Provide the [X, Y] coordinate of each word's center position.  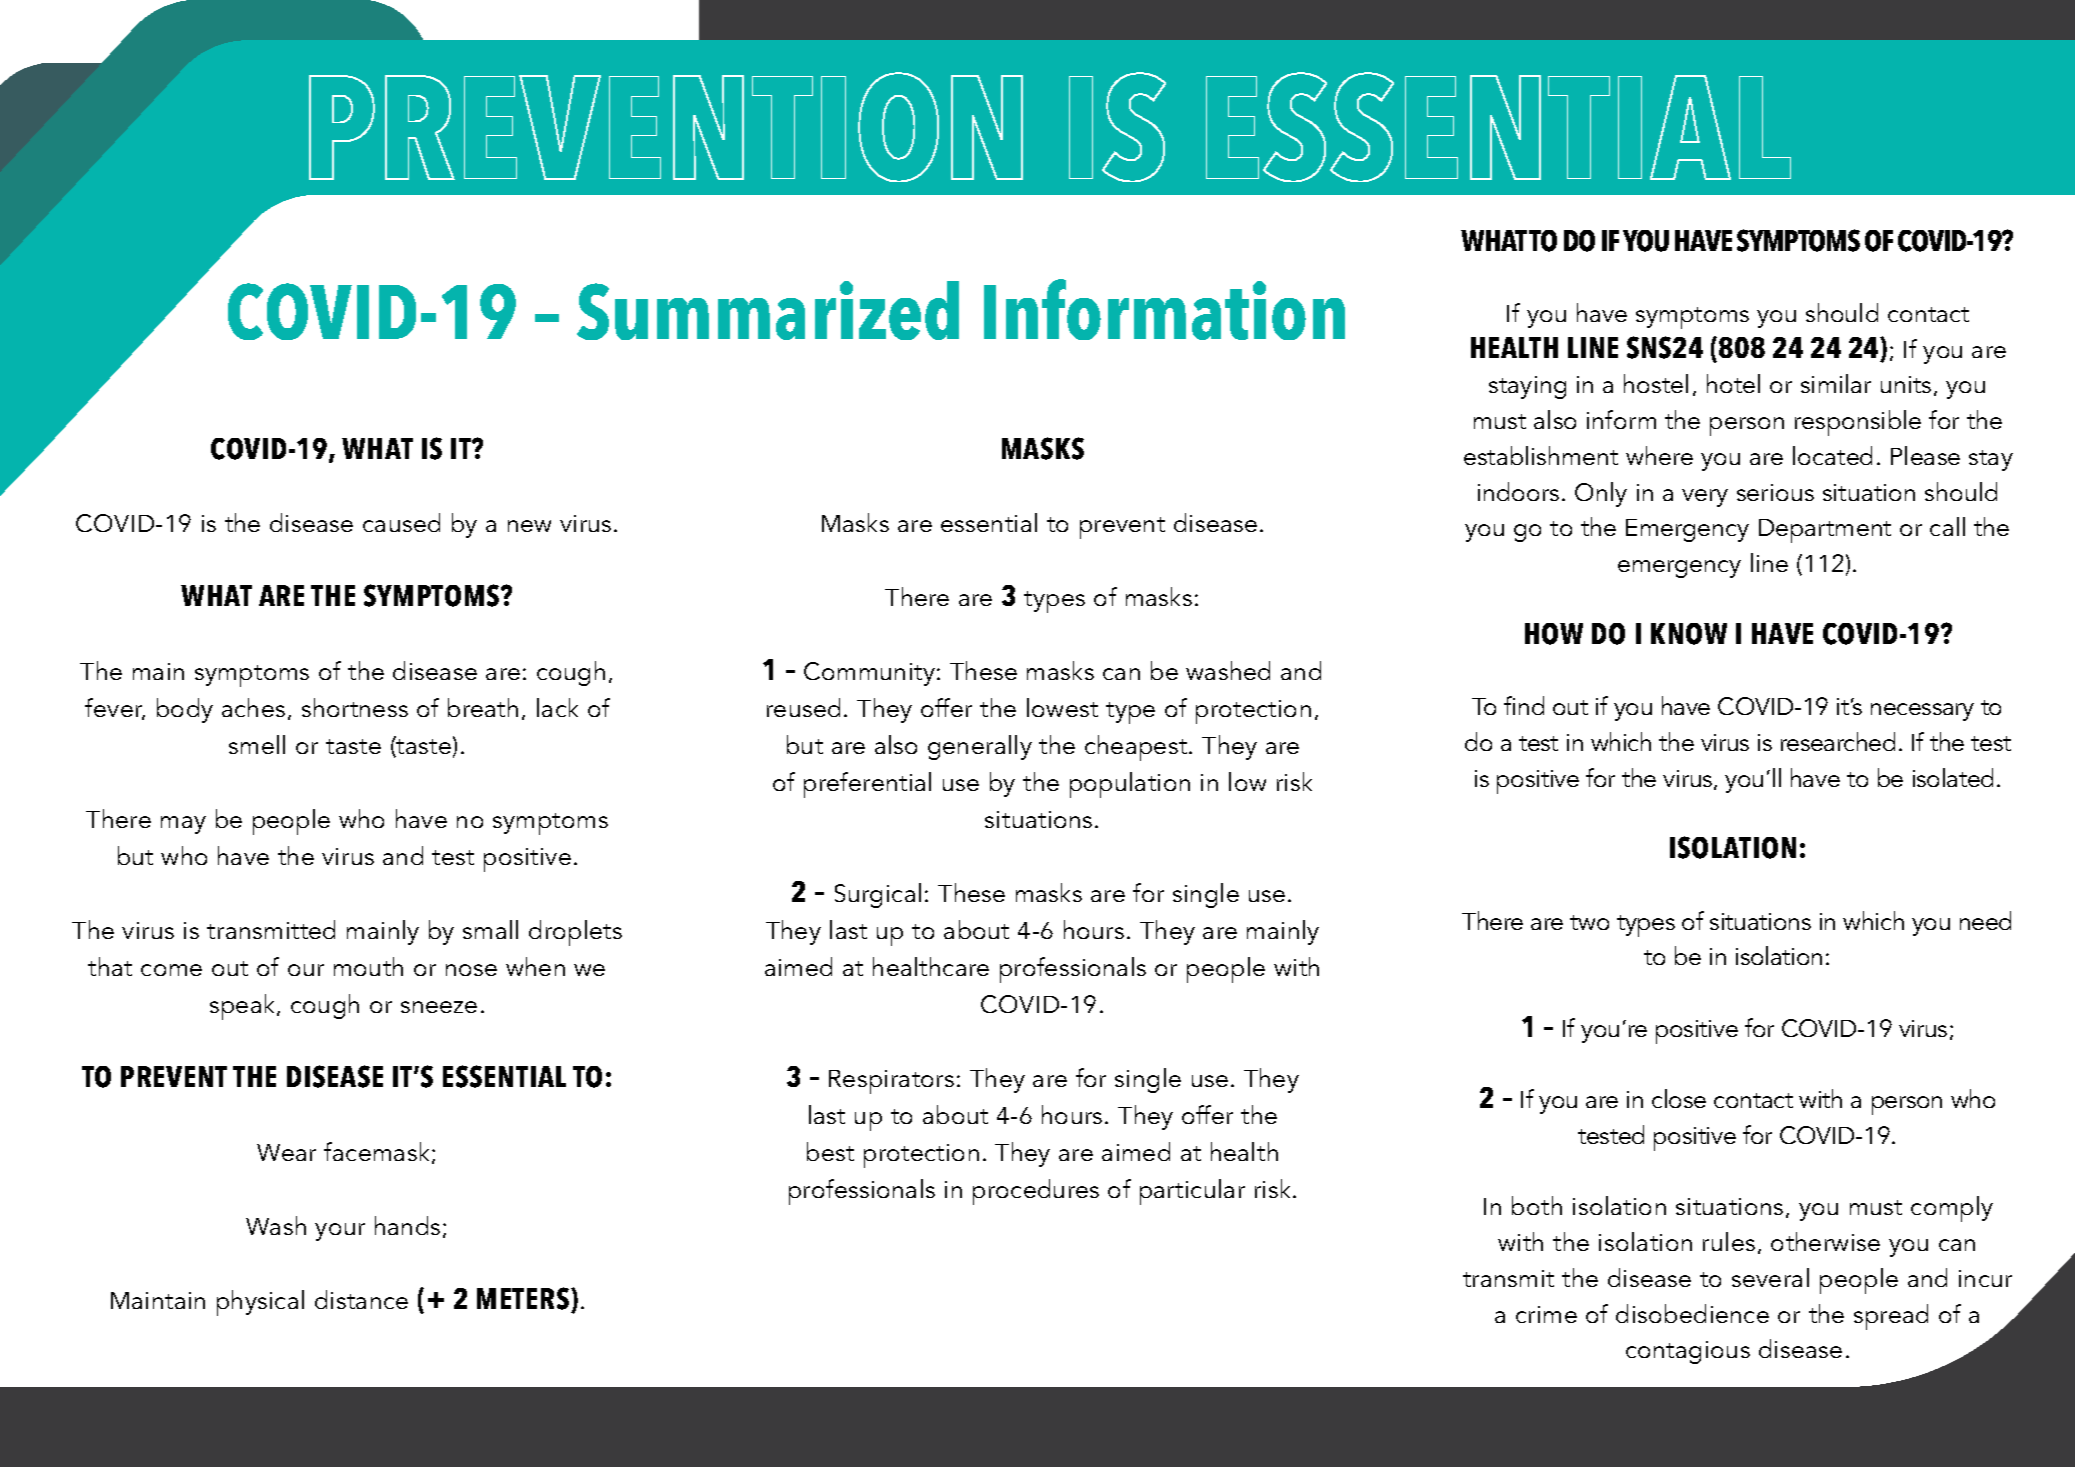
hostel [1656, 383]
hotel [1733, 383]
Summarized [768, 310]
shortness [355, 707]
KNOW [1689, 634]
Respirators [891, 1082]
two [1589, 922]
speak [244, 1007]
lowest [1062, 707]
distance [361, 1299]
